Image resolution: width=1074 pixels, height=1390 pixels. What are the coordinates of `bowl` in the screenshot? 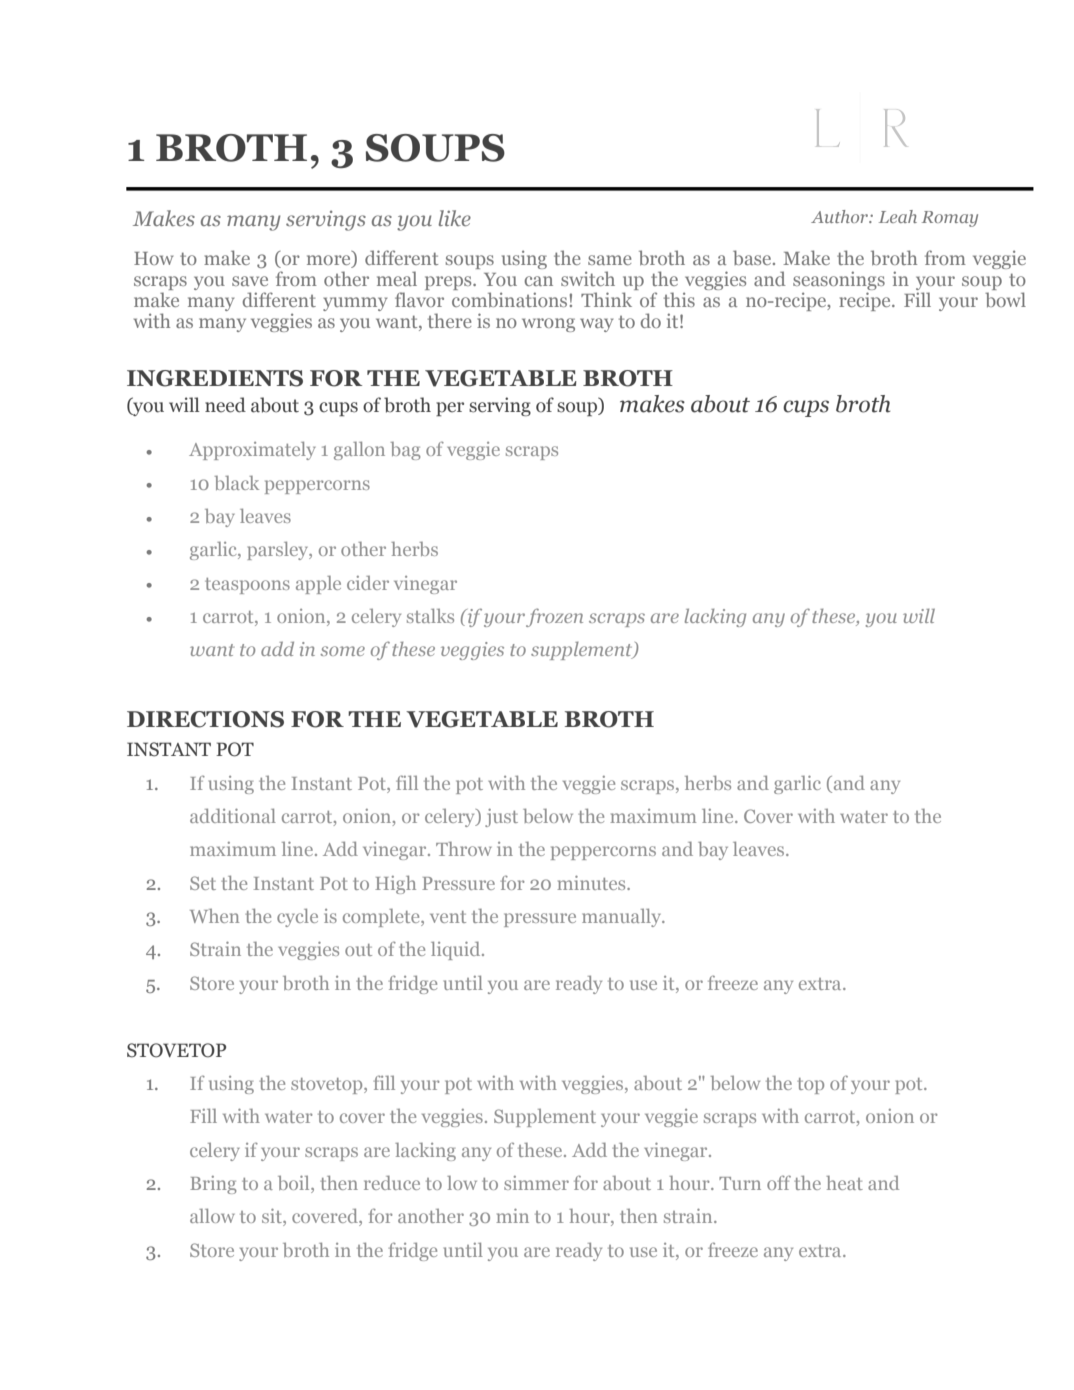 It's located at (1005, 299).
